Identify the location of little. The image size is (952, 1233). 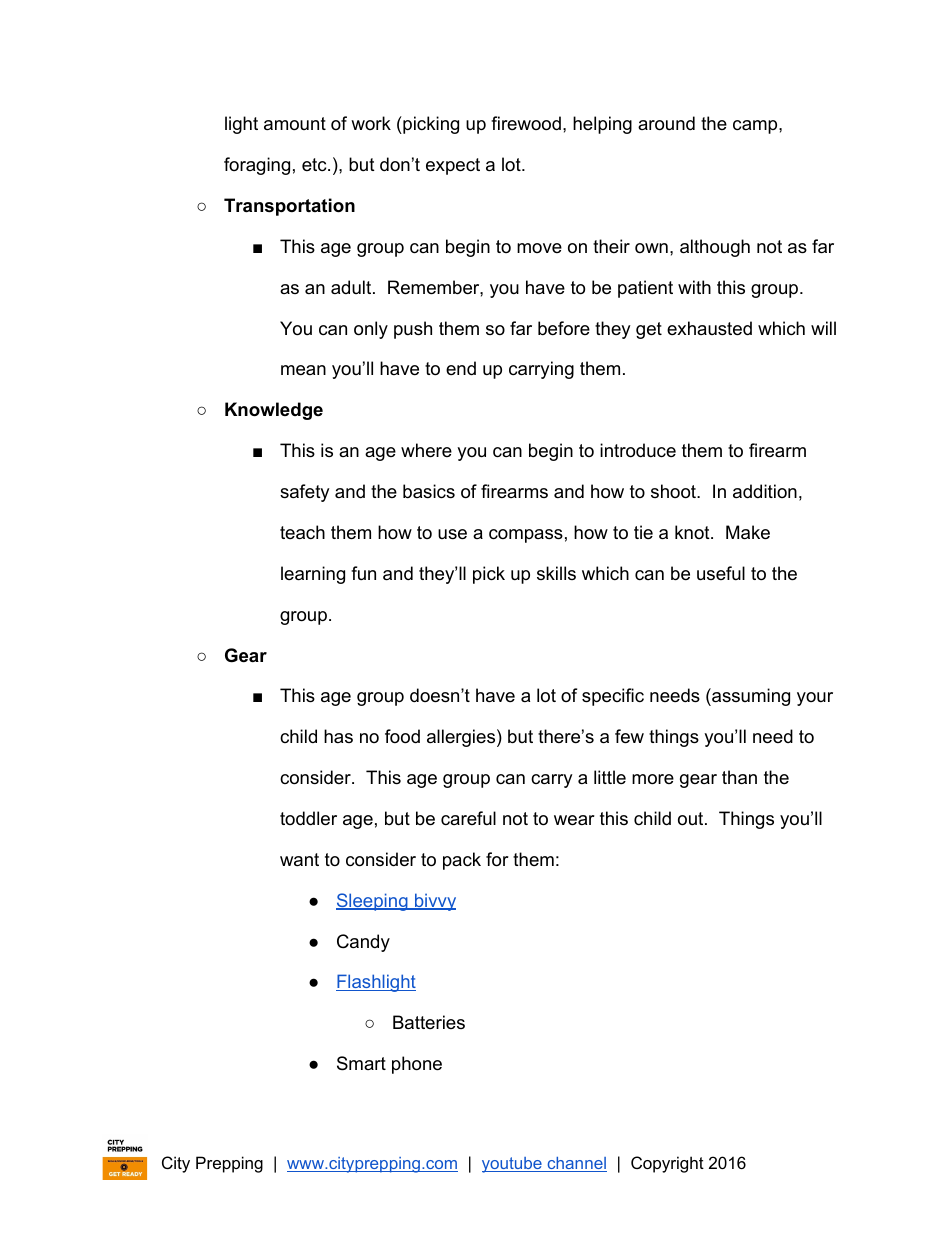
(610, 777).
